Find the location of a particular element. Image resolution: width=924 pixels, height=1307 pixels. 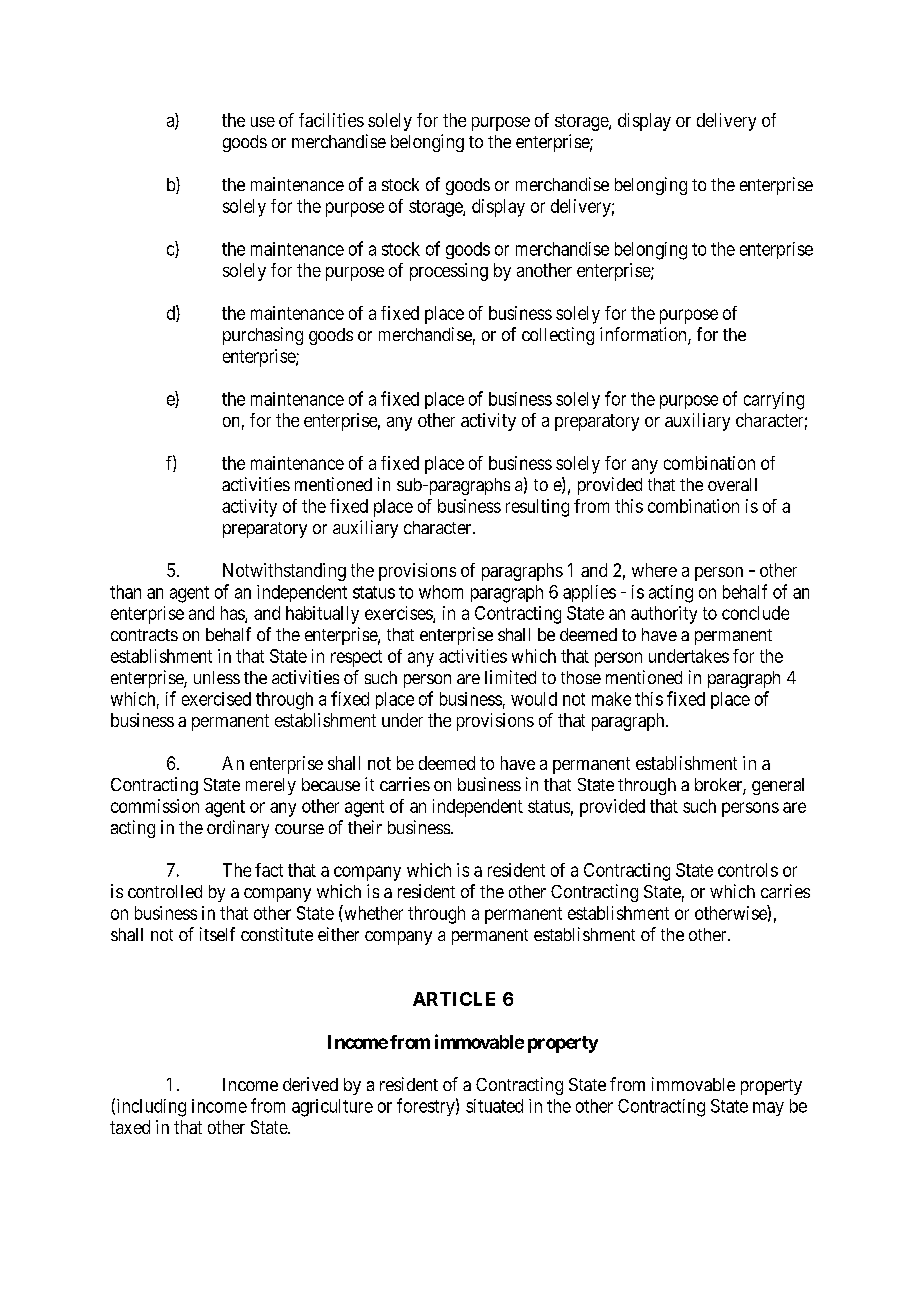

whom is located at coordinates (441, 592).
